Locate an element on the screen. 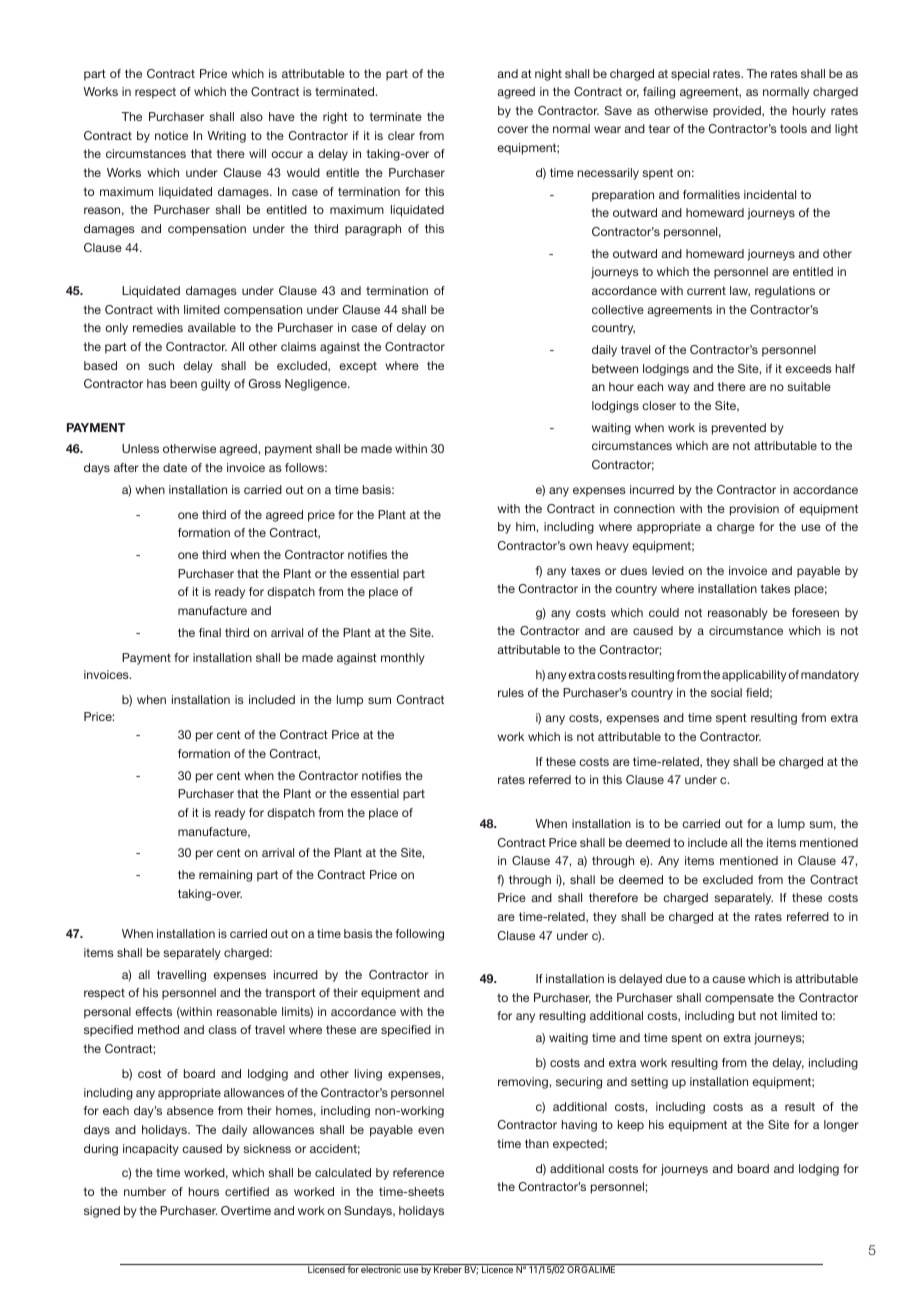 This screenshot has height=1308, width=924. applicability is located at coordinates (754, 676).
